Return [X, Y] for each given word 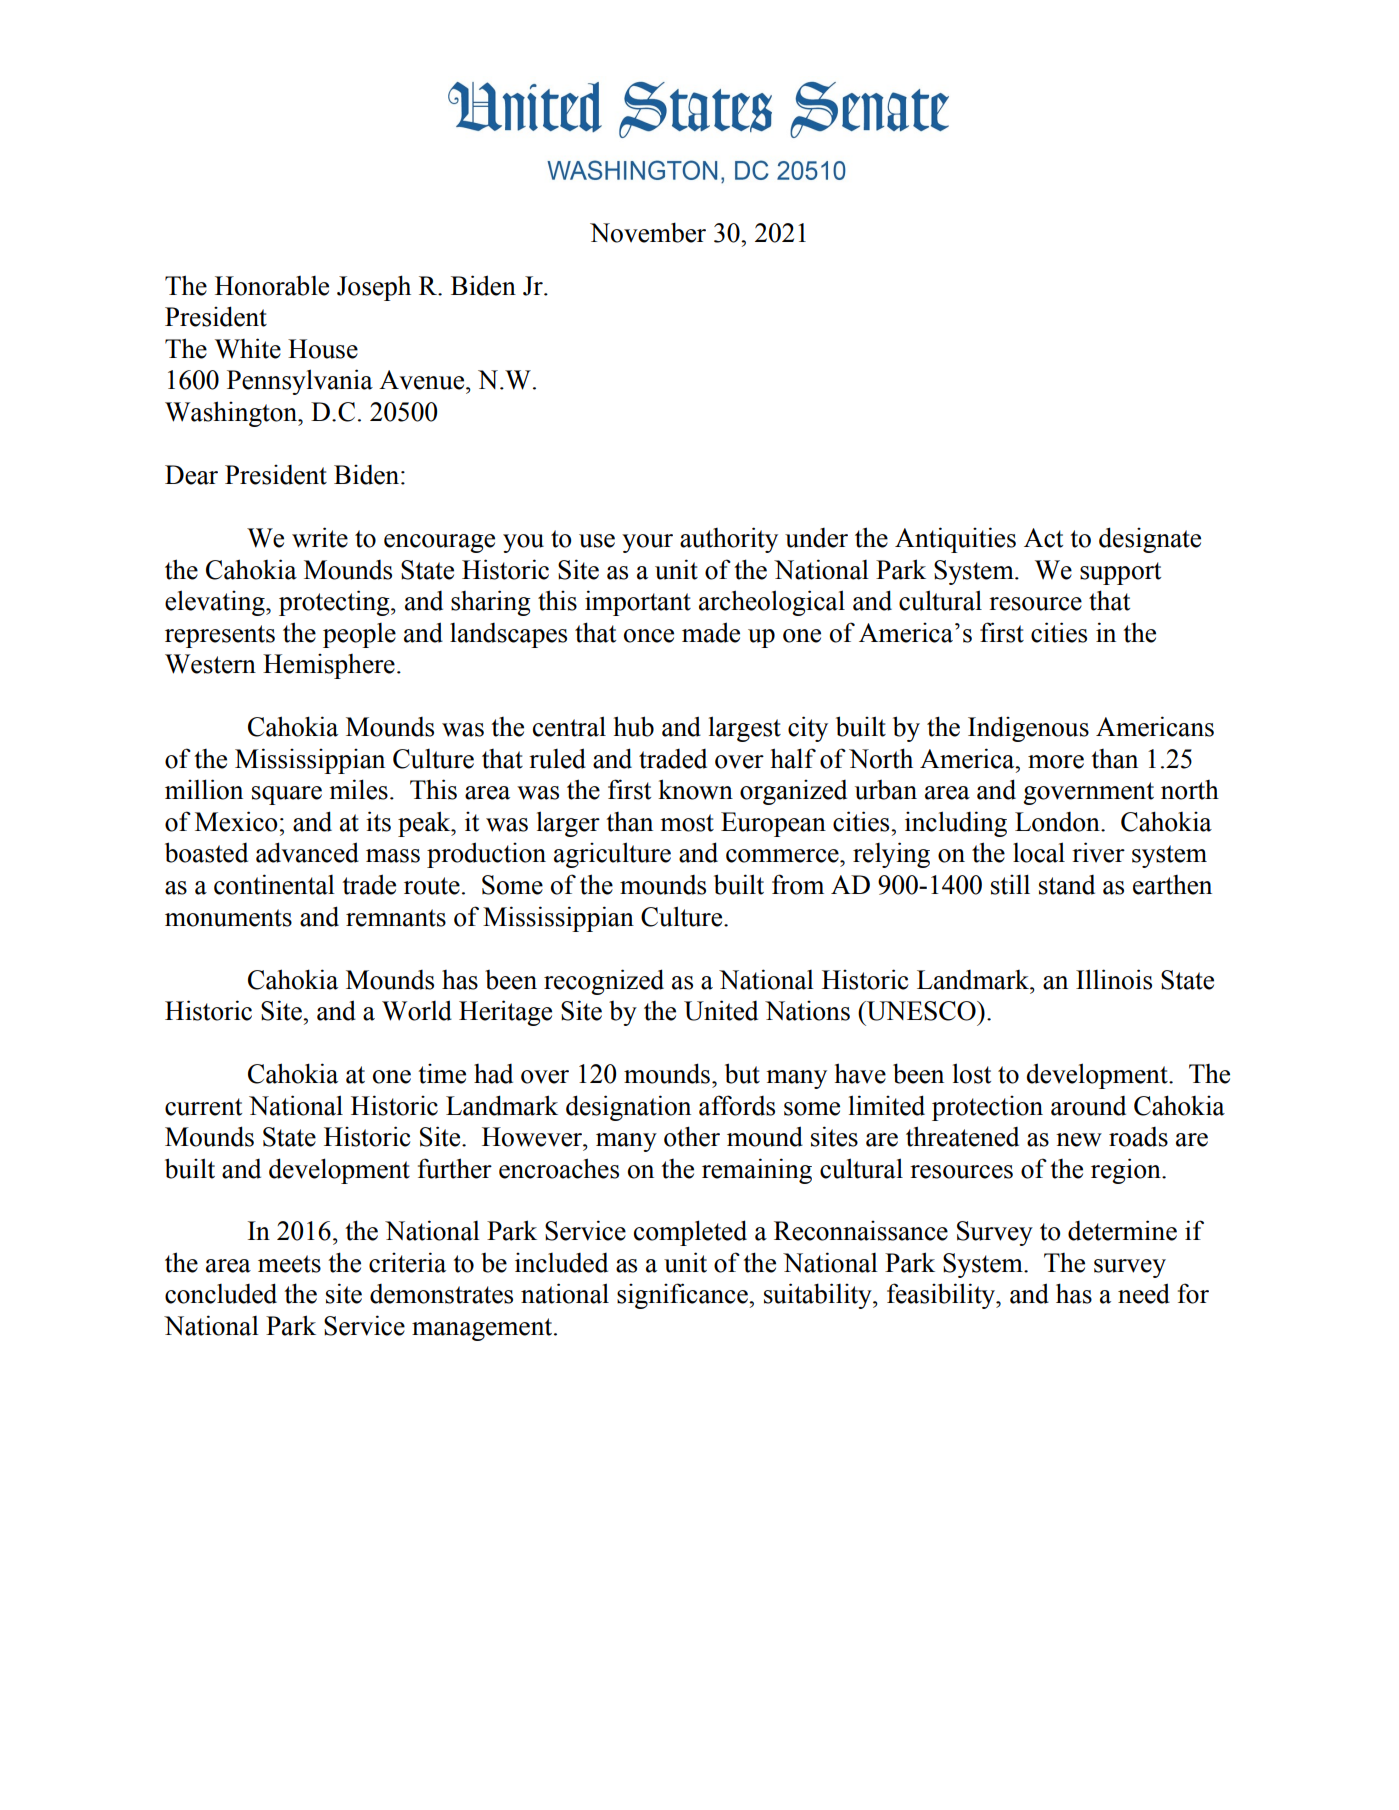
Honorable [272, 286]
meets [289, 1264]
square [287, 795]
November [648, 232]
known [695, 789]
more [1056, 762]
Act [1043, 538]
